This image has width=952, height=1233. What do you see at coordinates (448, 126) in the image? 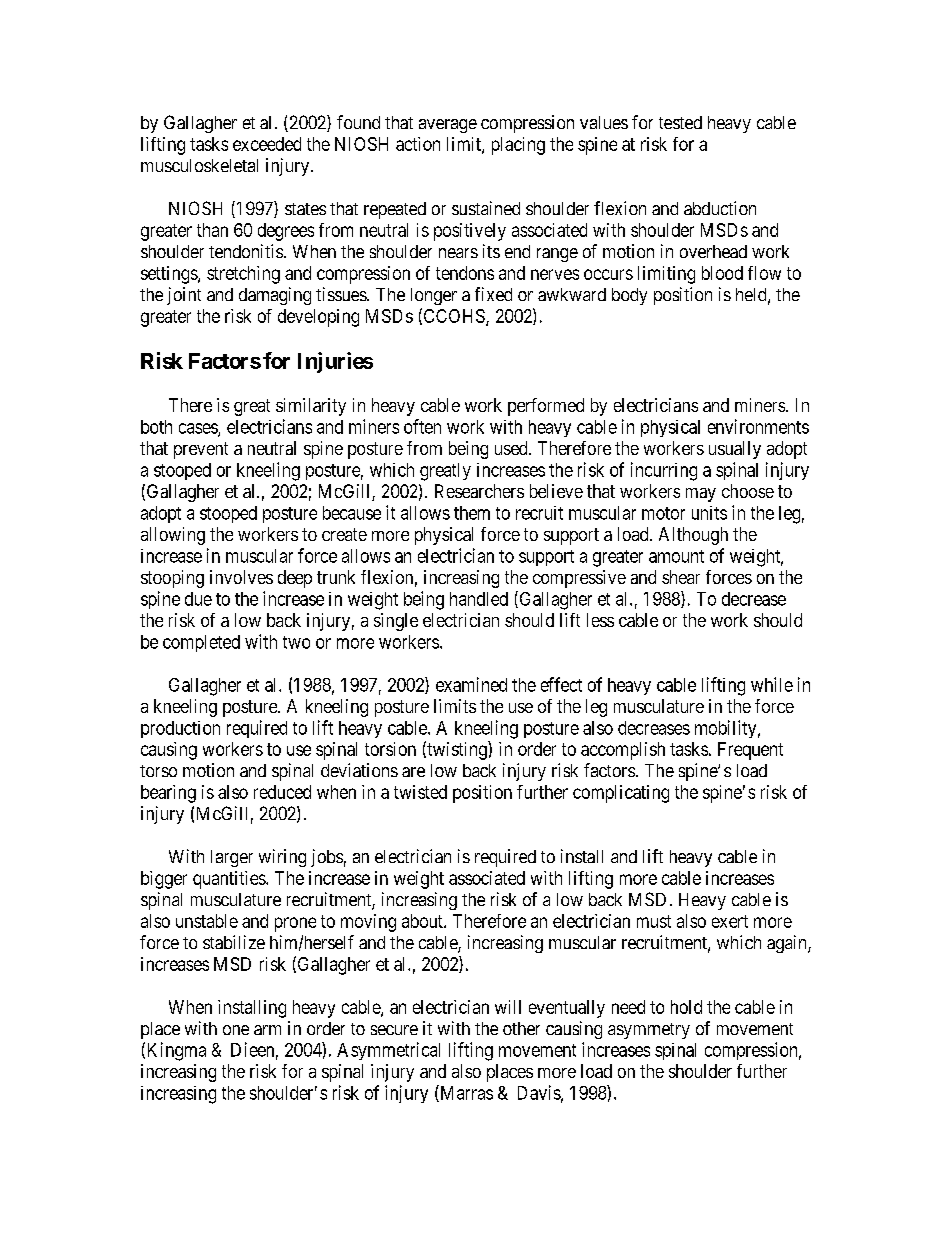
I see `average` at bounding box center [448, 126].
